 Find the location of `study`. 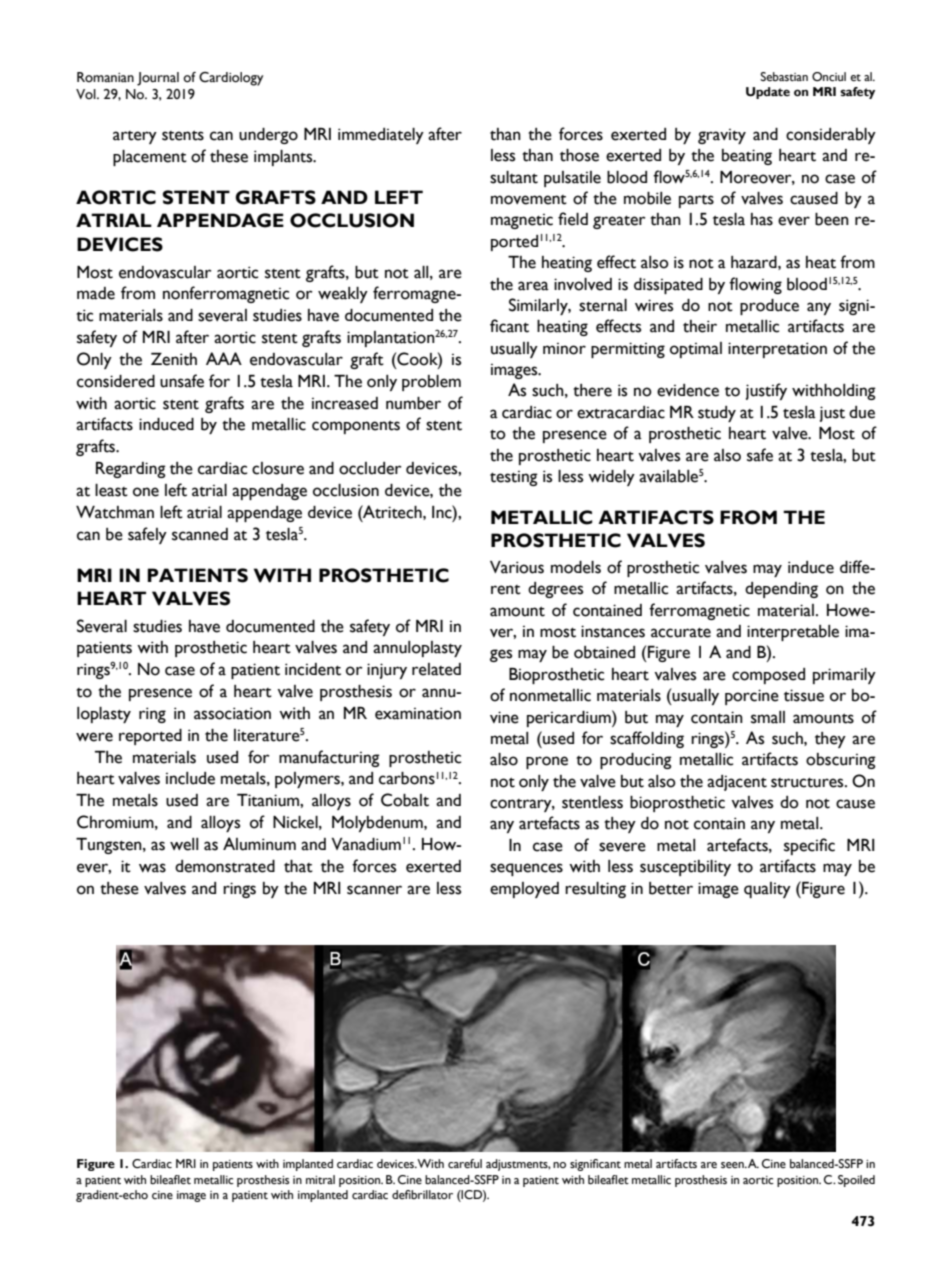

study is located at coordinates (717, 414).
